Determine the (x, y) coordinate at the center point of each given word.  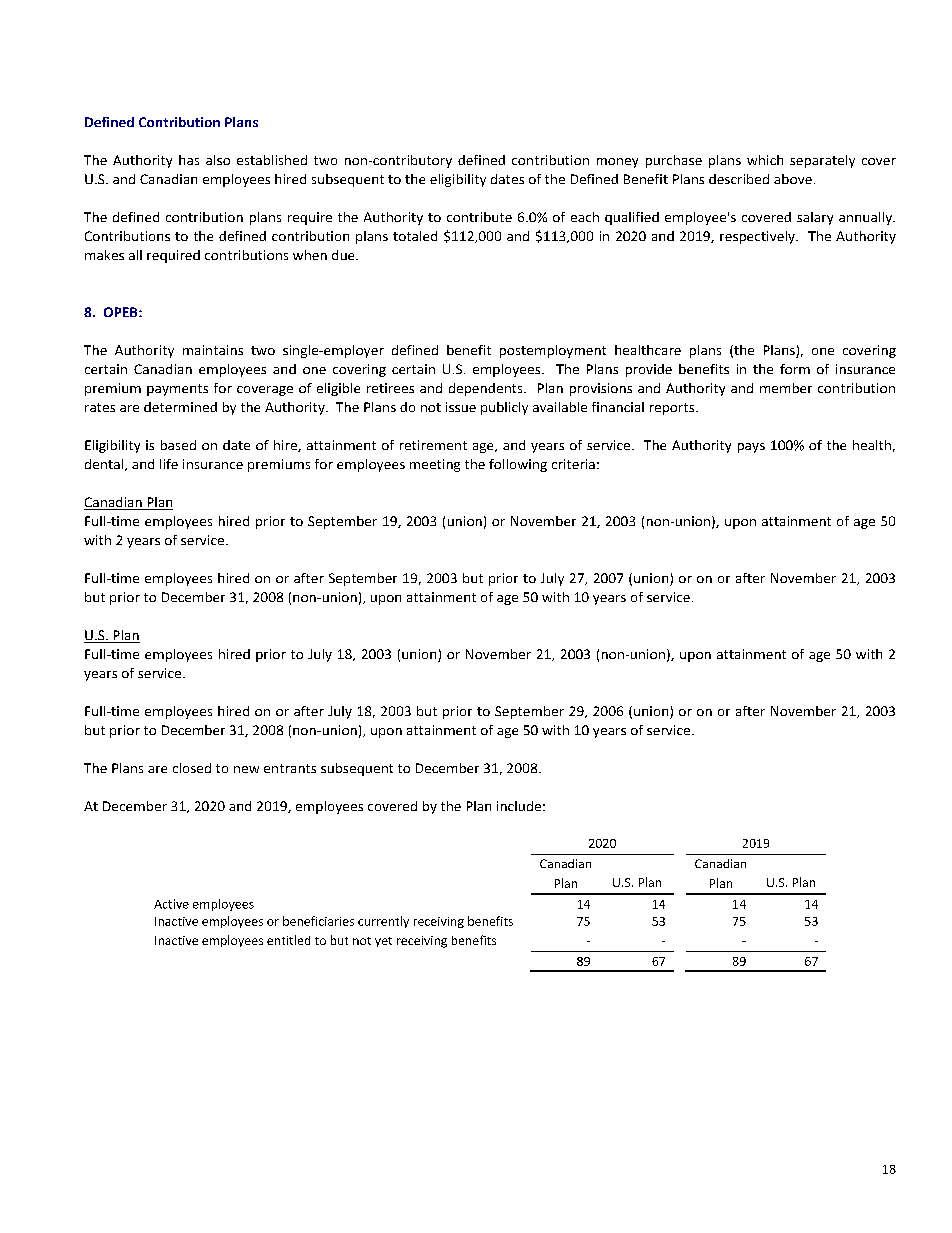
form (795, 369)
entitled (288, 940)
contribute (479, 217)
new (246, 769)
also (218, 160)
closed (192, 768)
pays (751, 448)
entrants (290, 768)
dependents (487, 389)
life (169, 464)
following (518, 465)
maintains (213, 350)
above (793, 179)
